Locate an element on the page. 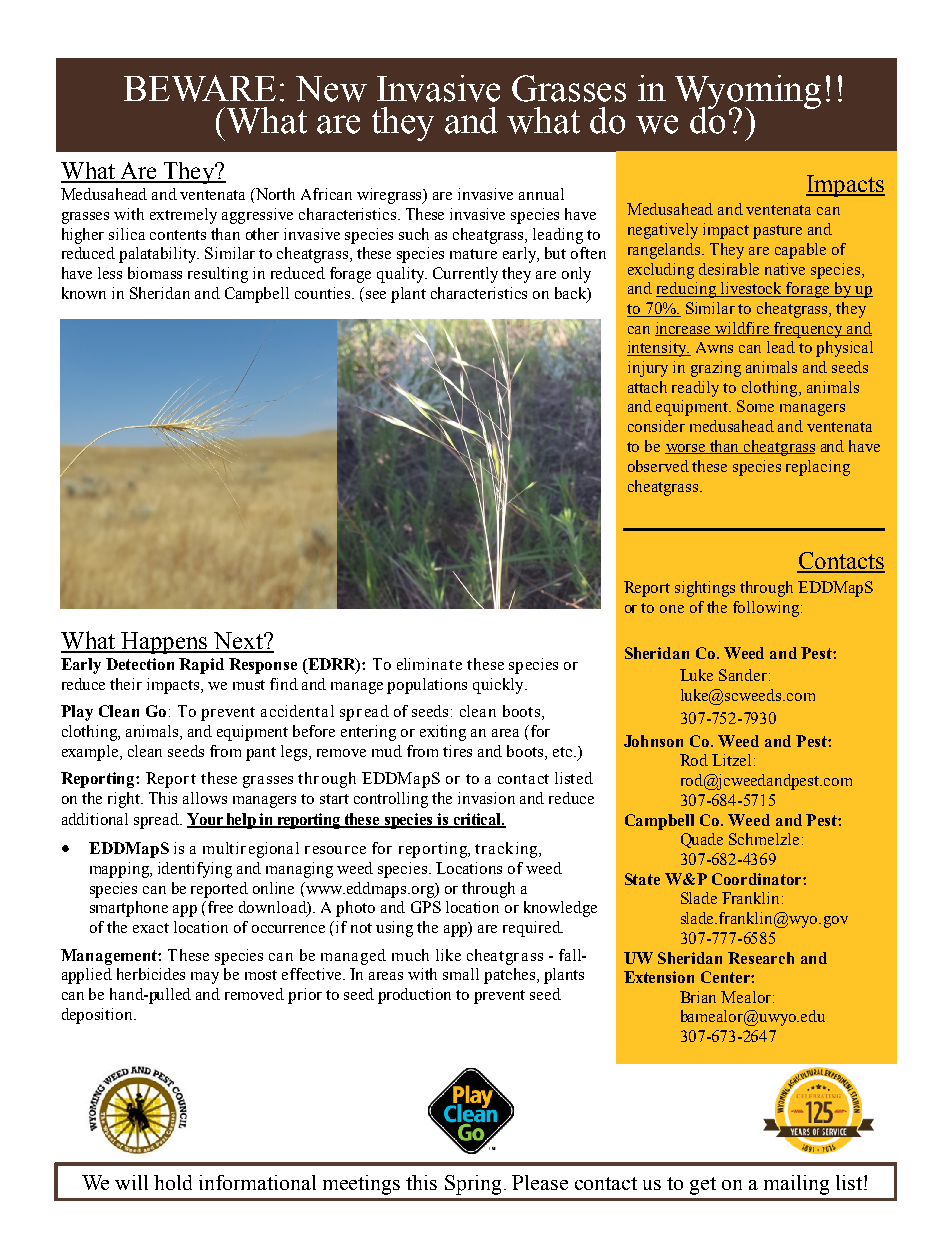 This page has height=1233, width=952. observed is located at coordinates (658, 466).
